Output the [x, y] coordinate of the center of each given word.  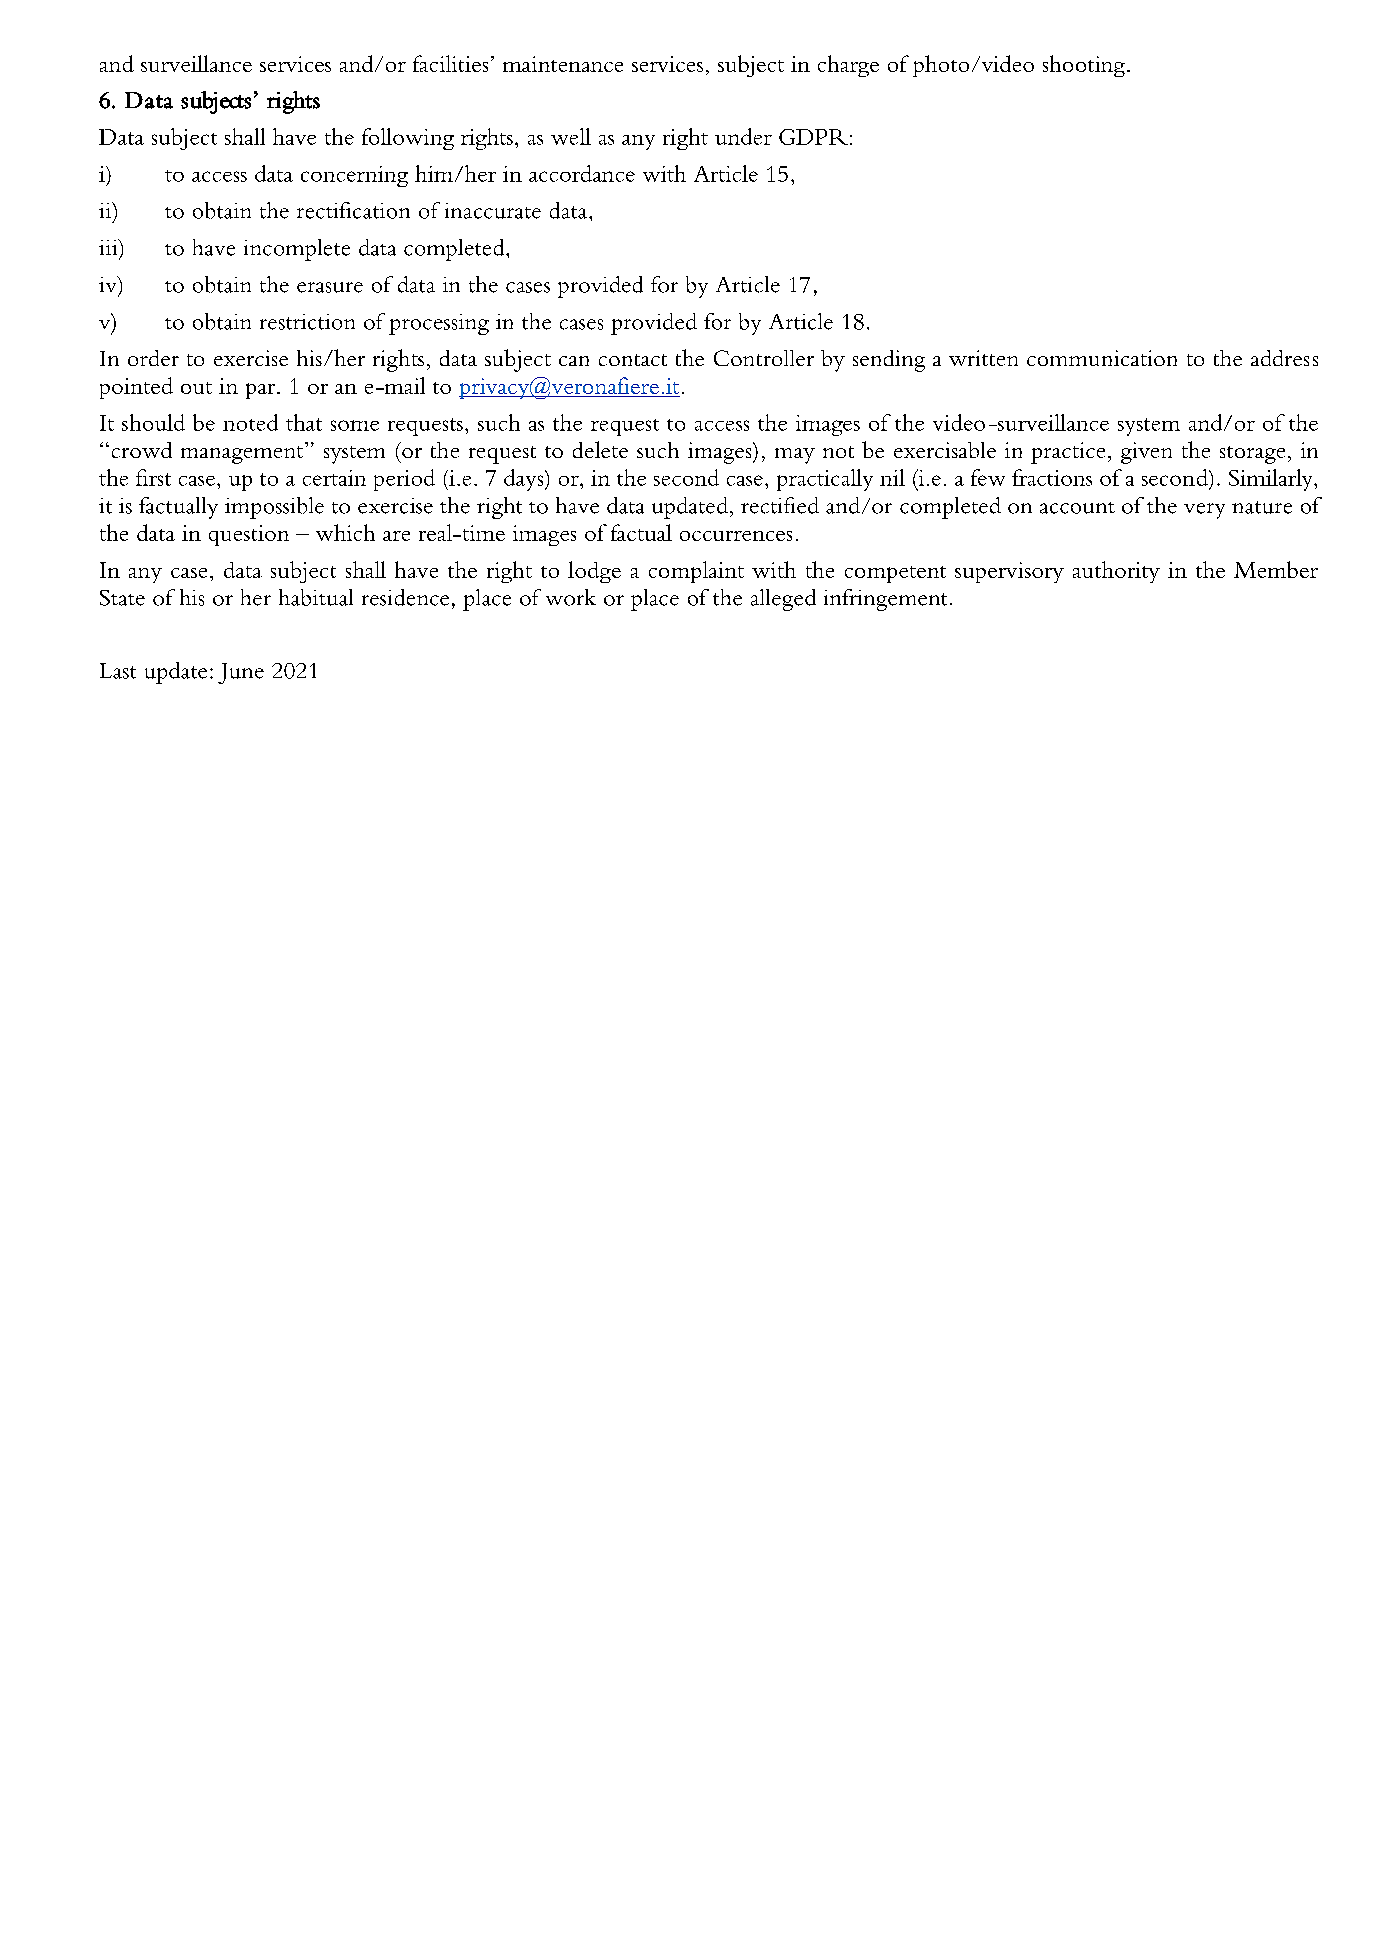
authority [1116, 572]
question [249, 535]
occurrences [736, 536]
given [1146, 453]
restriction [307, 322]
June [241, 673]
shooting [1084, 66]
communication [1102, 358]
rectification [353, 210]
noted [250, 422]
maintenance [563, 64]
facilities [450, 63]
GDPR [813, 137]
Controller [764, 358]
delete [600, 449]
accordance [582, 173]
